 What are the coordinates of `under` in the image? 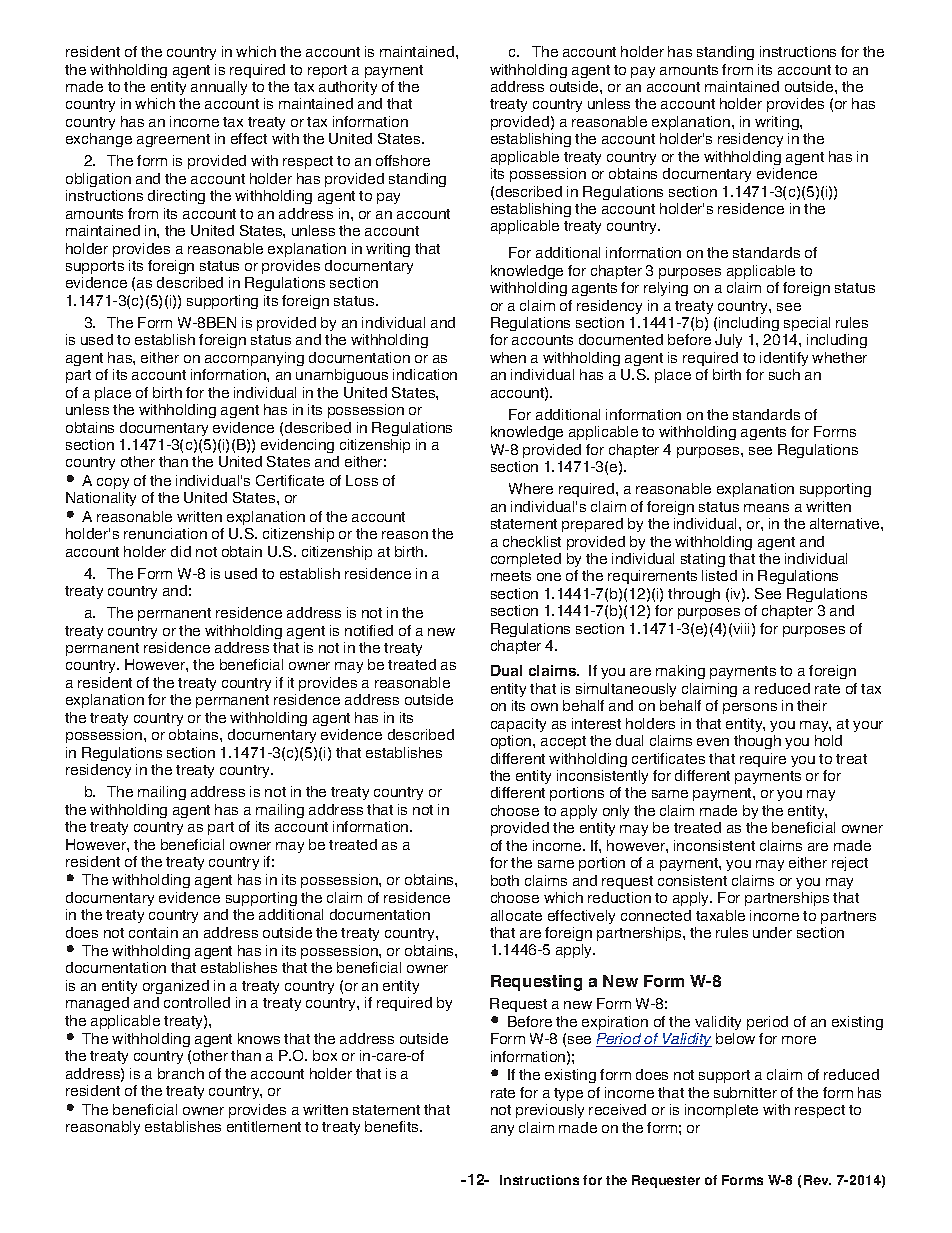 It's located at (772, 932).
